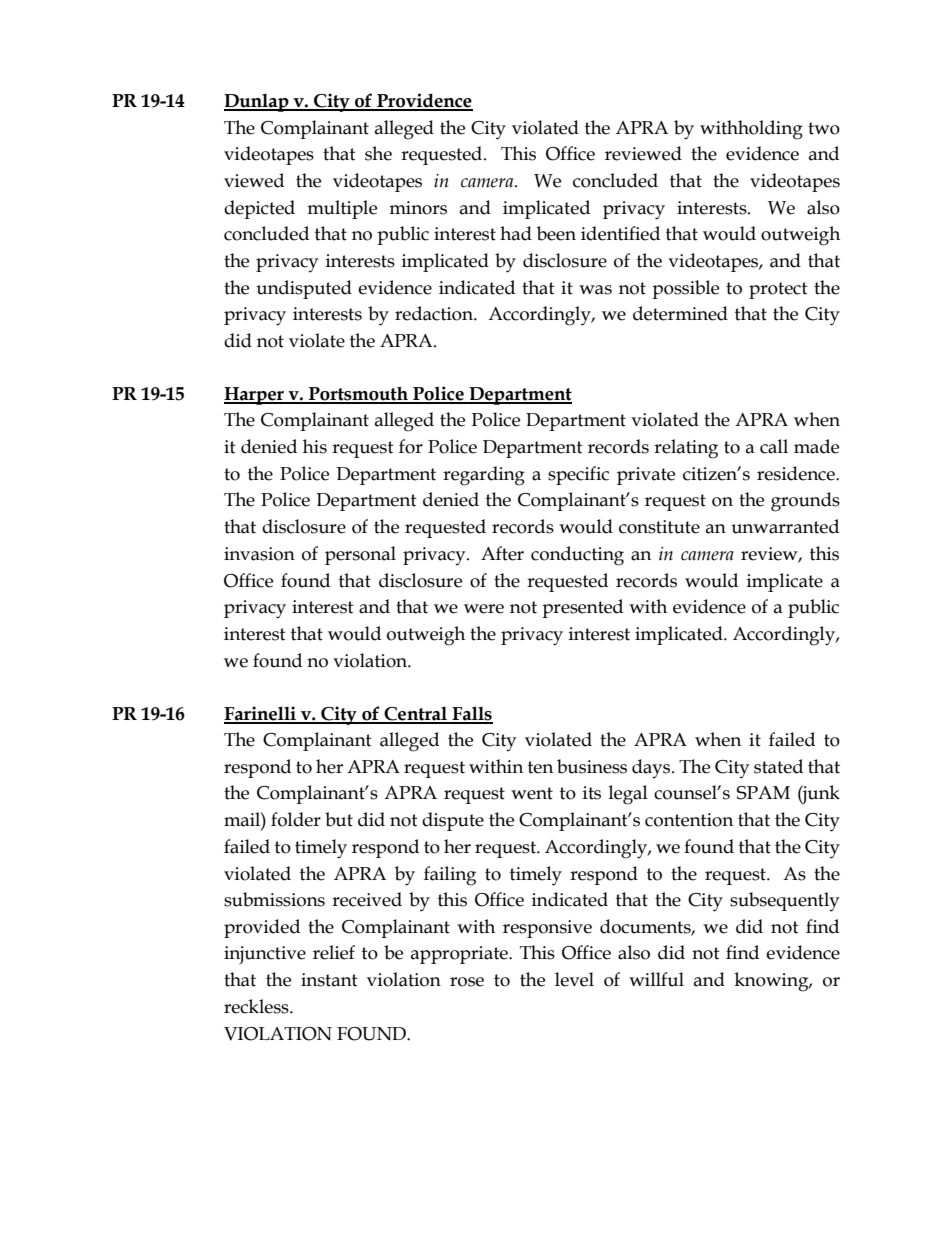  What do you see at coordinates (785, 526) in the screenshot?
I see `unwarranted` at bounding box center [785, 526].
